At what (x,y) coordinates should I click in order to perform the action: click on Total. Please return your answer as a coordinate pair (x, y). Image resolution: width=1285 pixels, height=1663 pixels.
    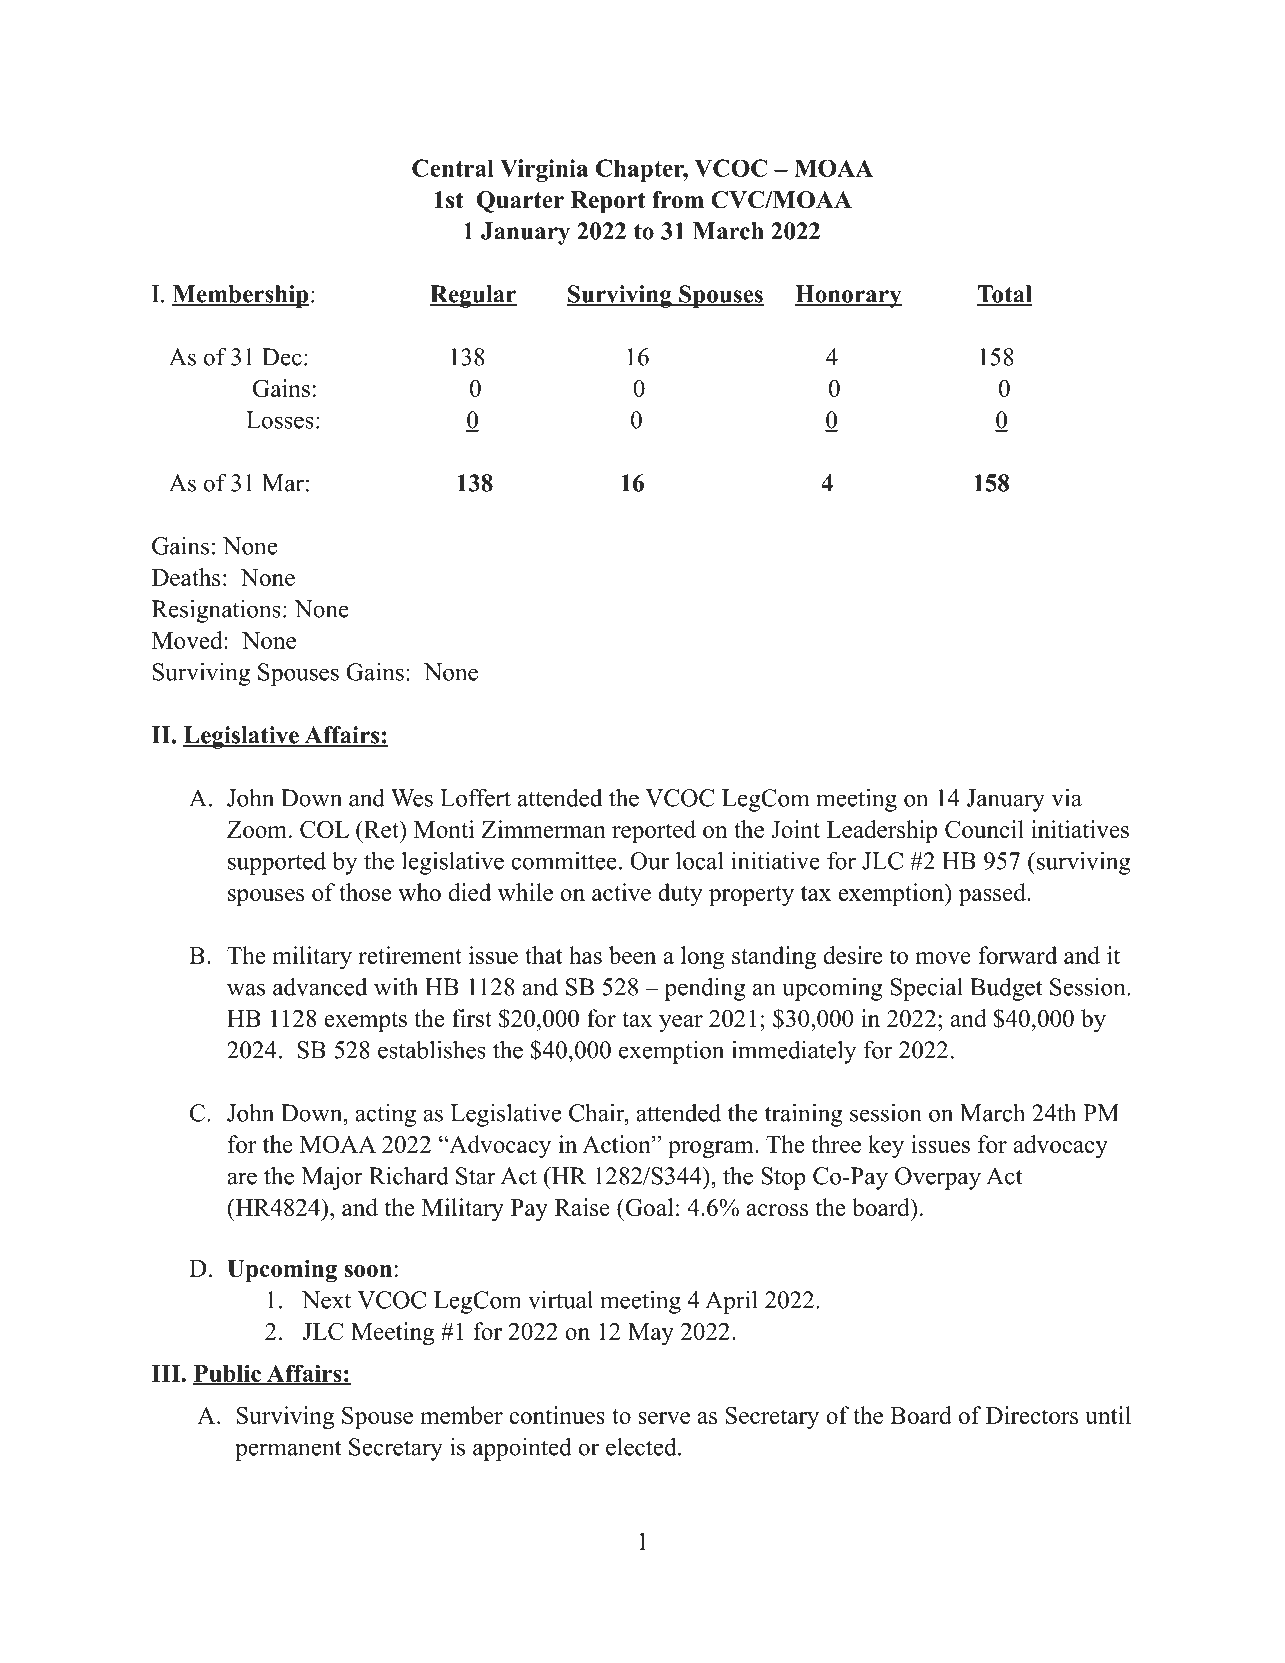
    Looking at the image, I should click on (1004, 295).
